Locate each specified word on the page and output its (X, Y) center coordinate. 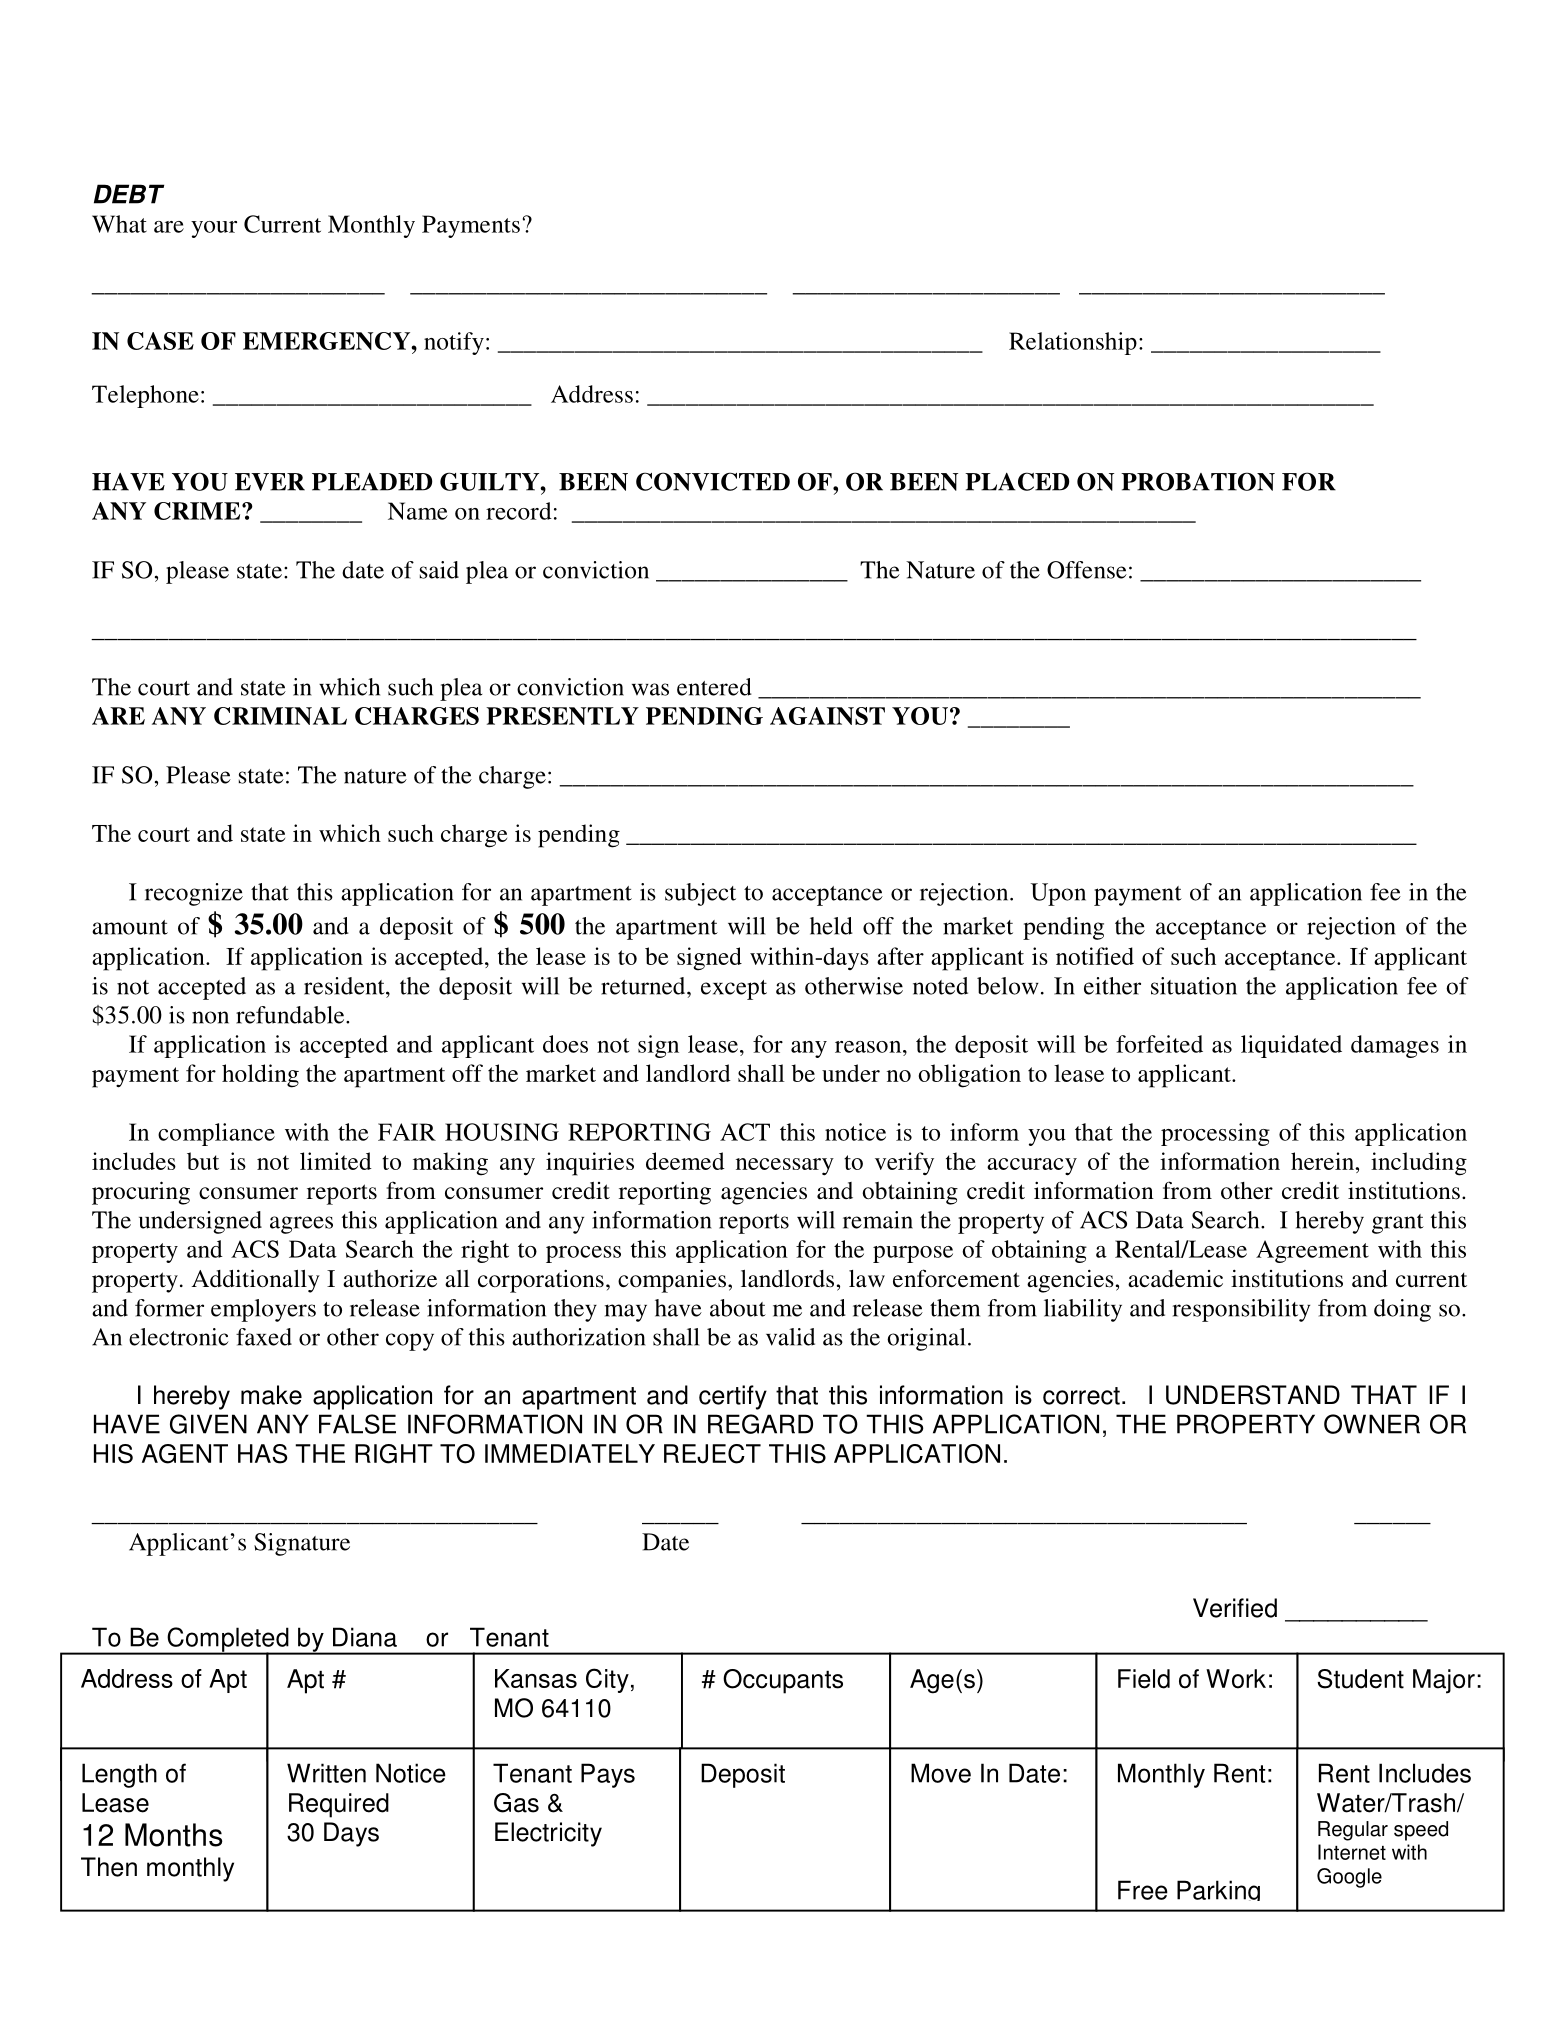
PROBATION (1198, 481)
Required (339, 1805)
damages (1395, 1046)
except (734, 990)
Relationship (1073, 343)
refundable (291, 1015)
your (214, 229)
